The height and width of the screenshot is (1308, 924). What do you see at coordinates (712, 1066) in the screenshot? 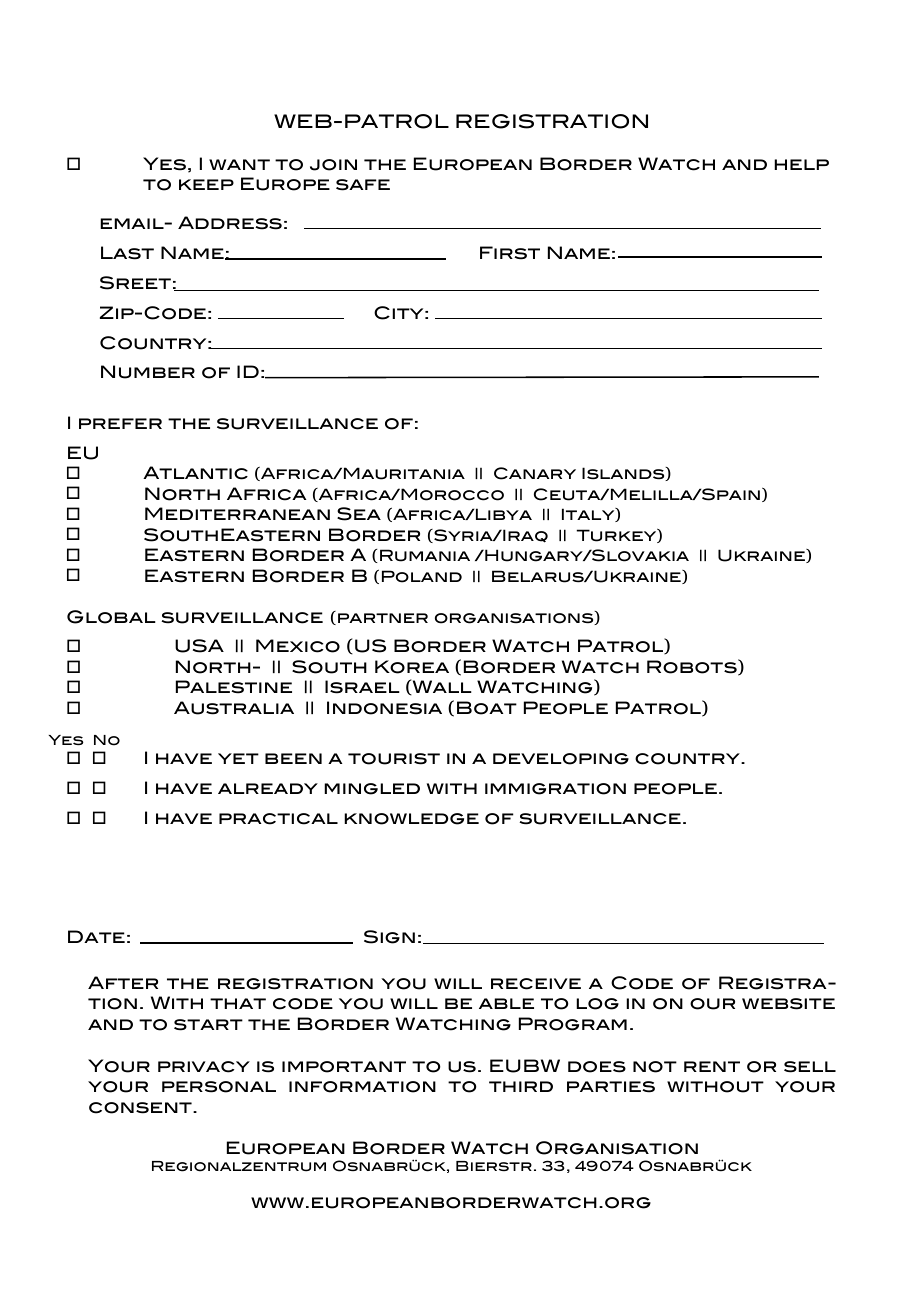
I see `rent` at bounding box center [712, 1066].
